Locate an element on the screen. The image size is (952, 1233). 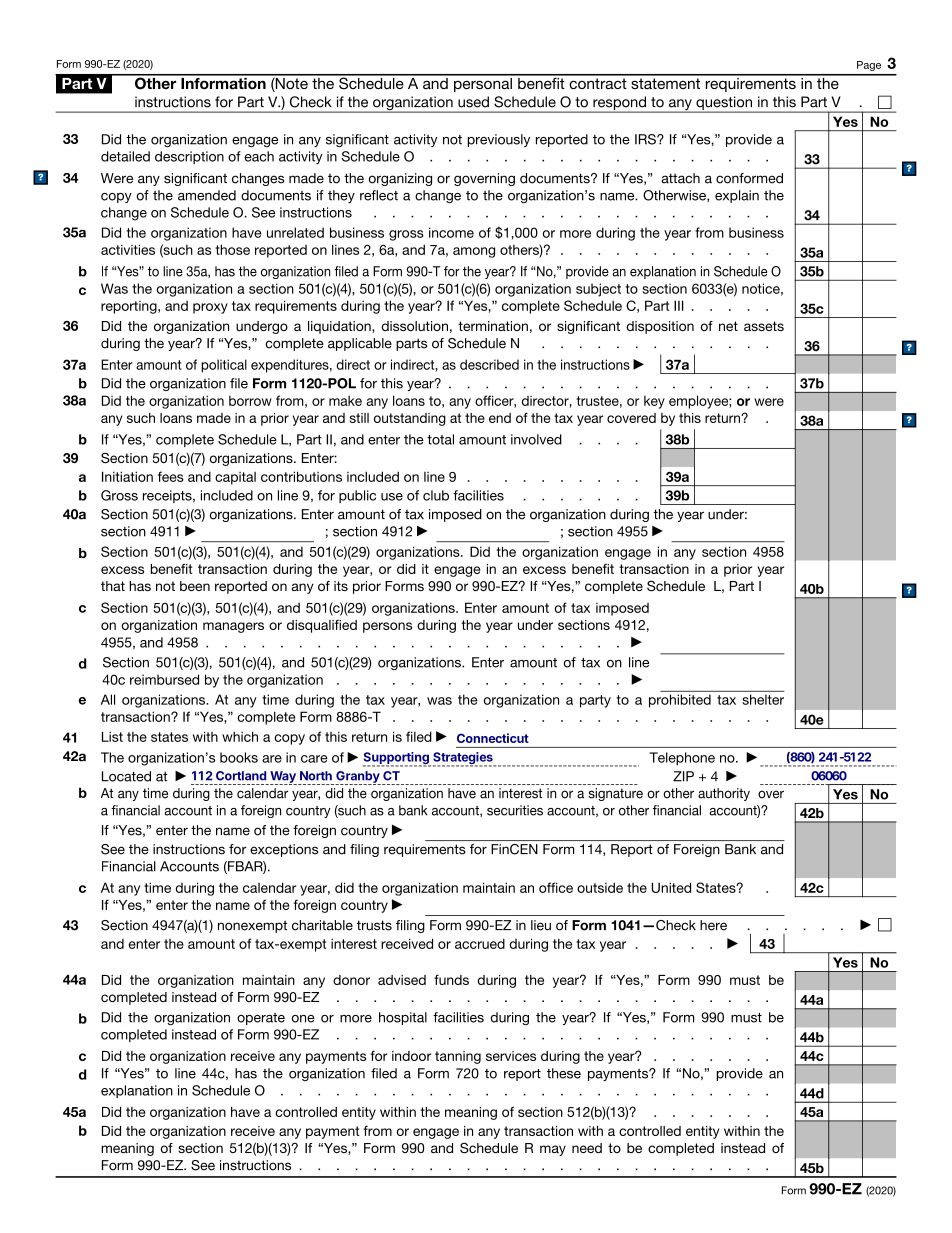
shelter is located at coordinates (763, 699).
